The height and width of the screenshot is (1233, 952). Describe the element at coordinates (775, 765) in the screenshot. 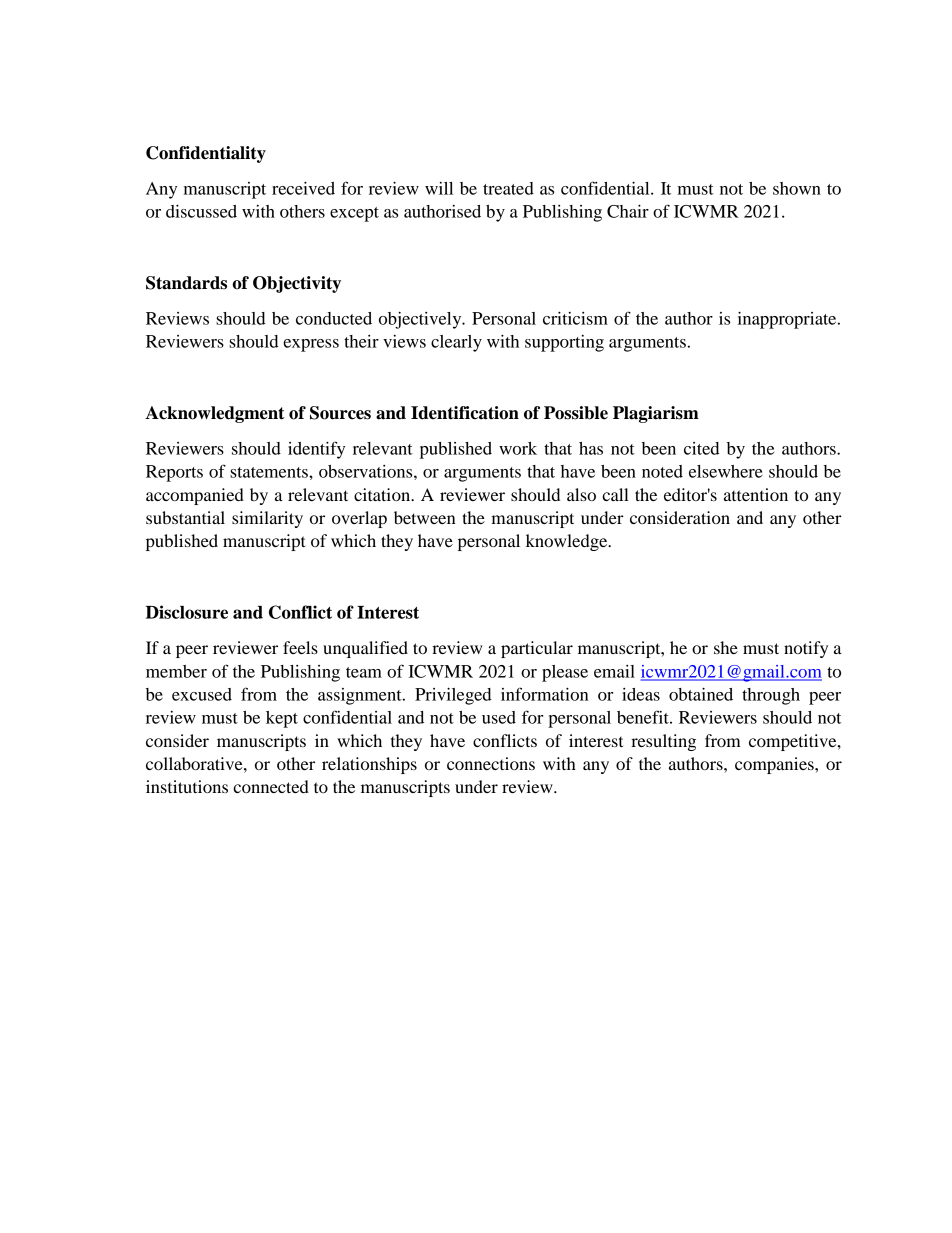

I see `companies` at that location.
